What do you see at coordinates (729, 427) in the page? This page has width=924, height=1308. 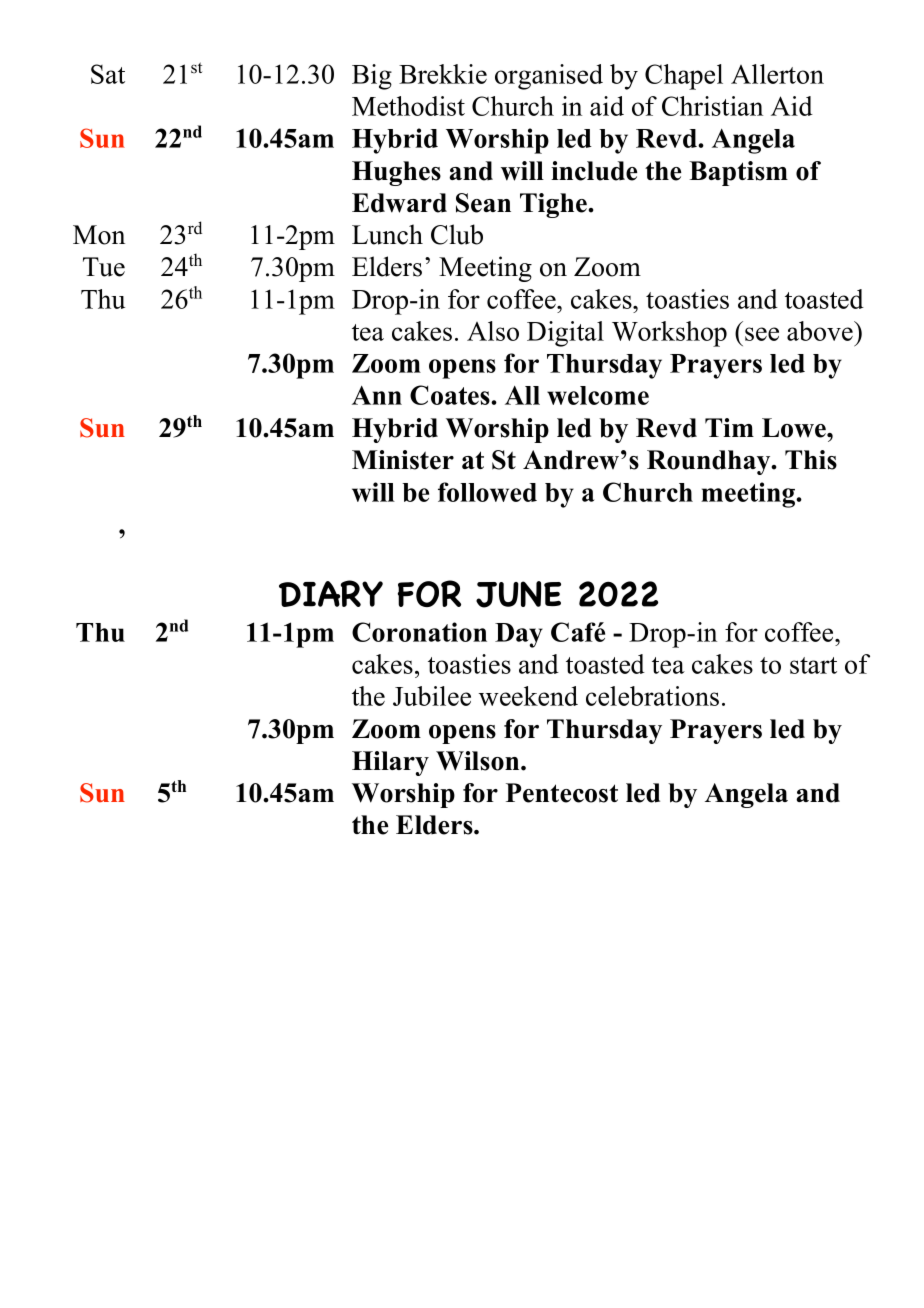 I see `Tim` at bounding box center [729, 427].
